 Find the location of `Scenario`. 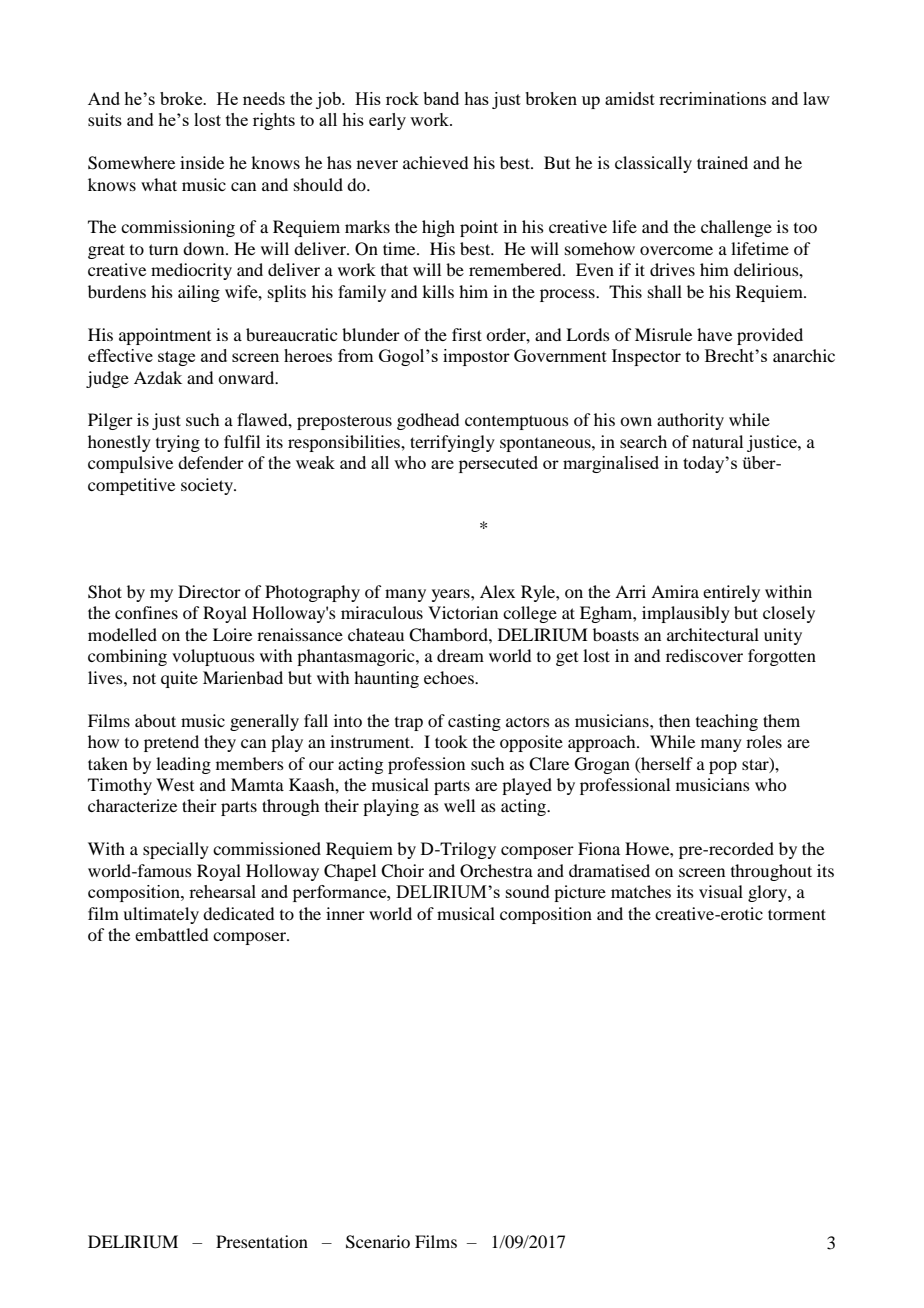

Scenario is located at coordinates (378, 1242).
